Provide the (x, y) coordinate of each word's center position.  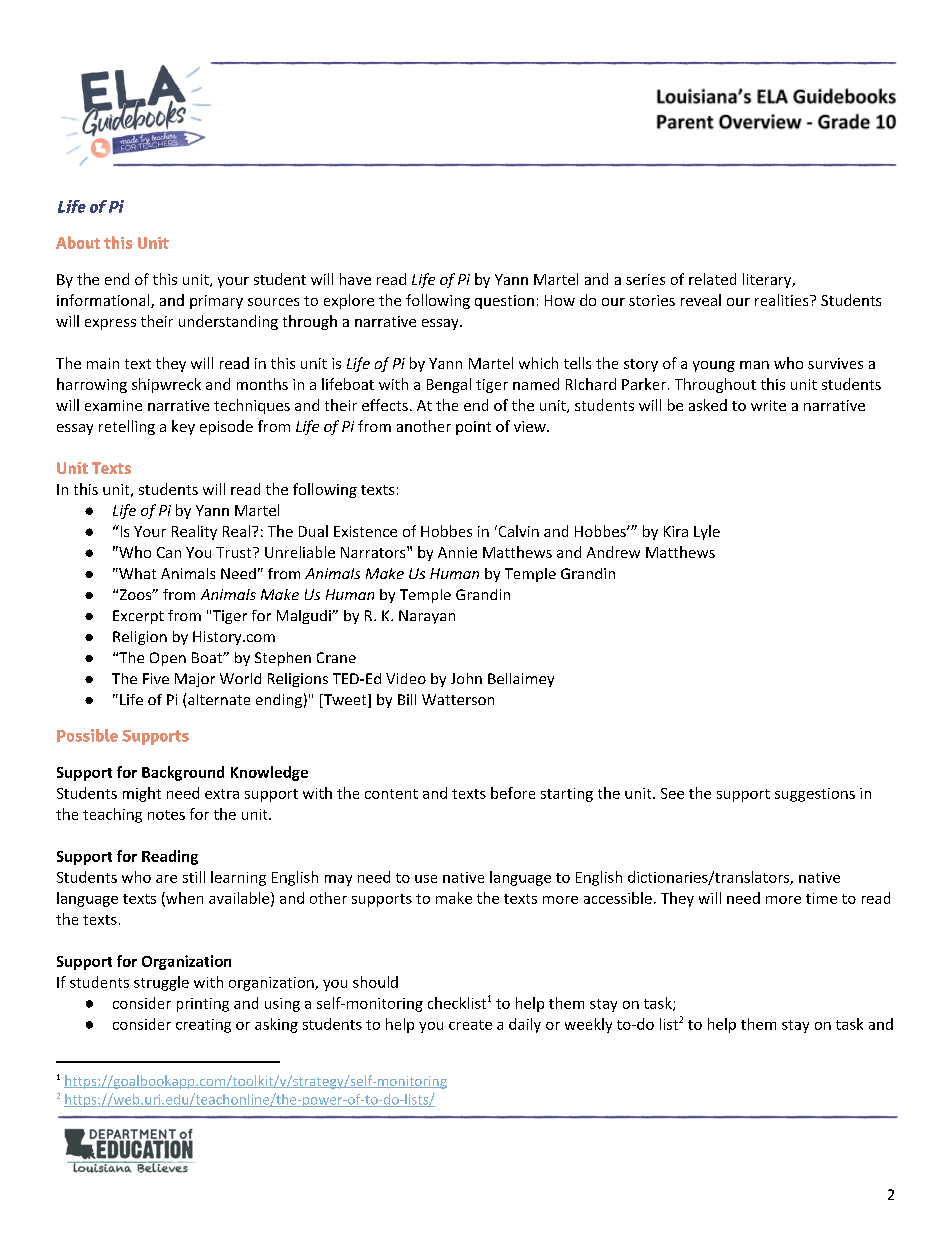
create (470, 1025)
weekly (588, 1025)
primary (216, 302)
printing (203, 1005)
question (504, 302)
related (712, 279)
